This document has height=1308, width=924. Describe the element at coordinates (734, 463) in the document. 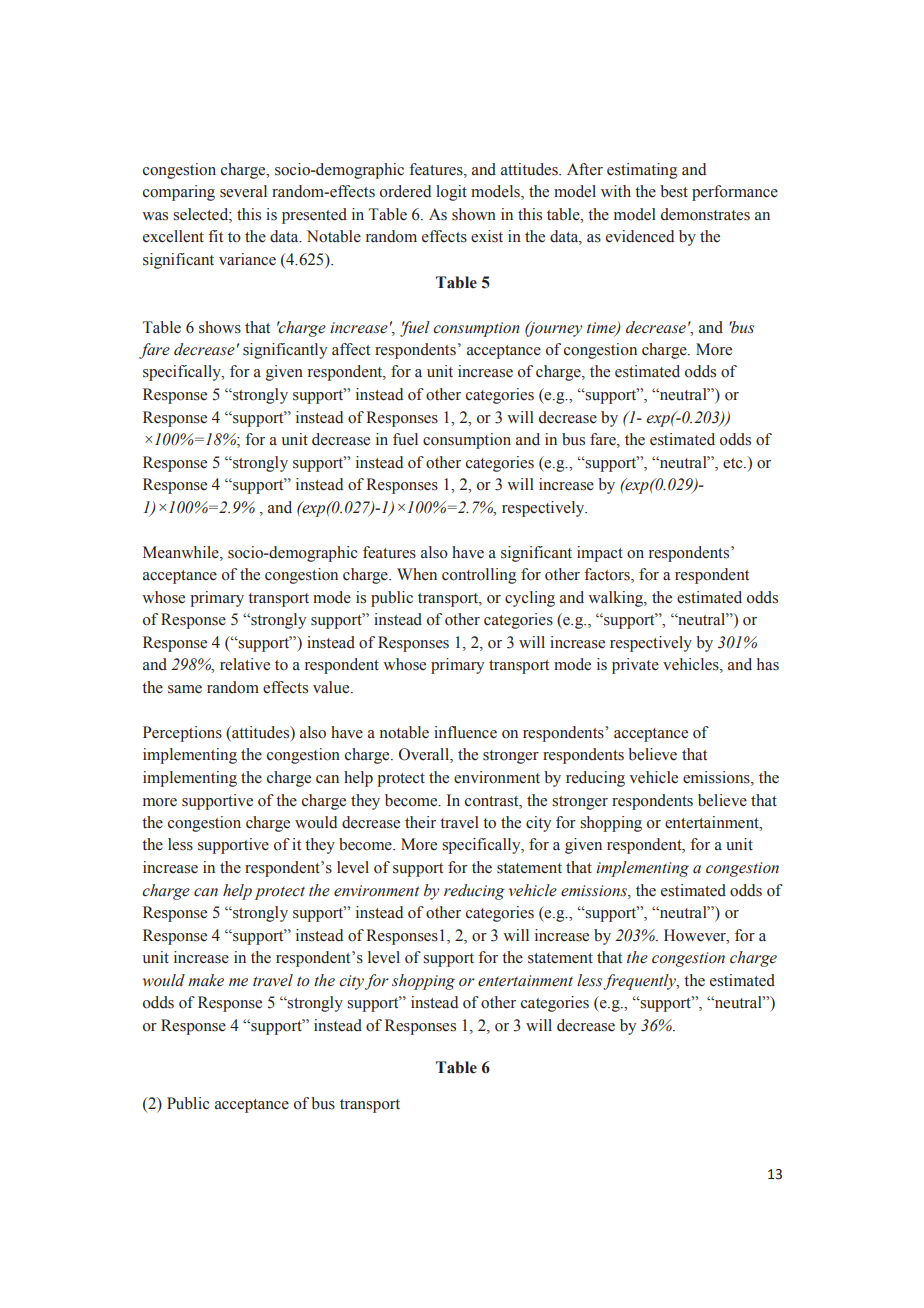

I see `etc` at that location.
